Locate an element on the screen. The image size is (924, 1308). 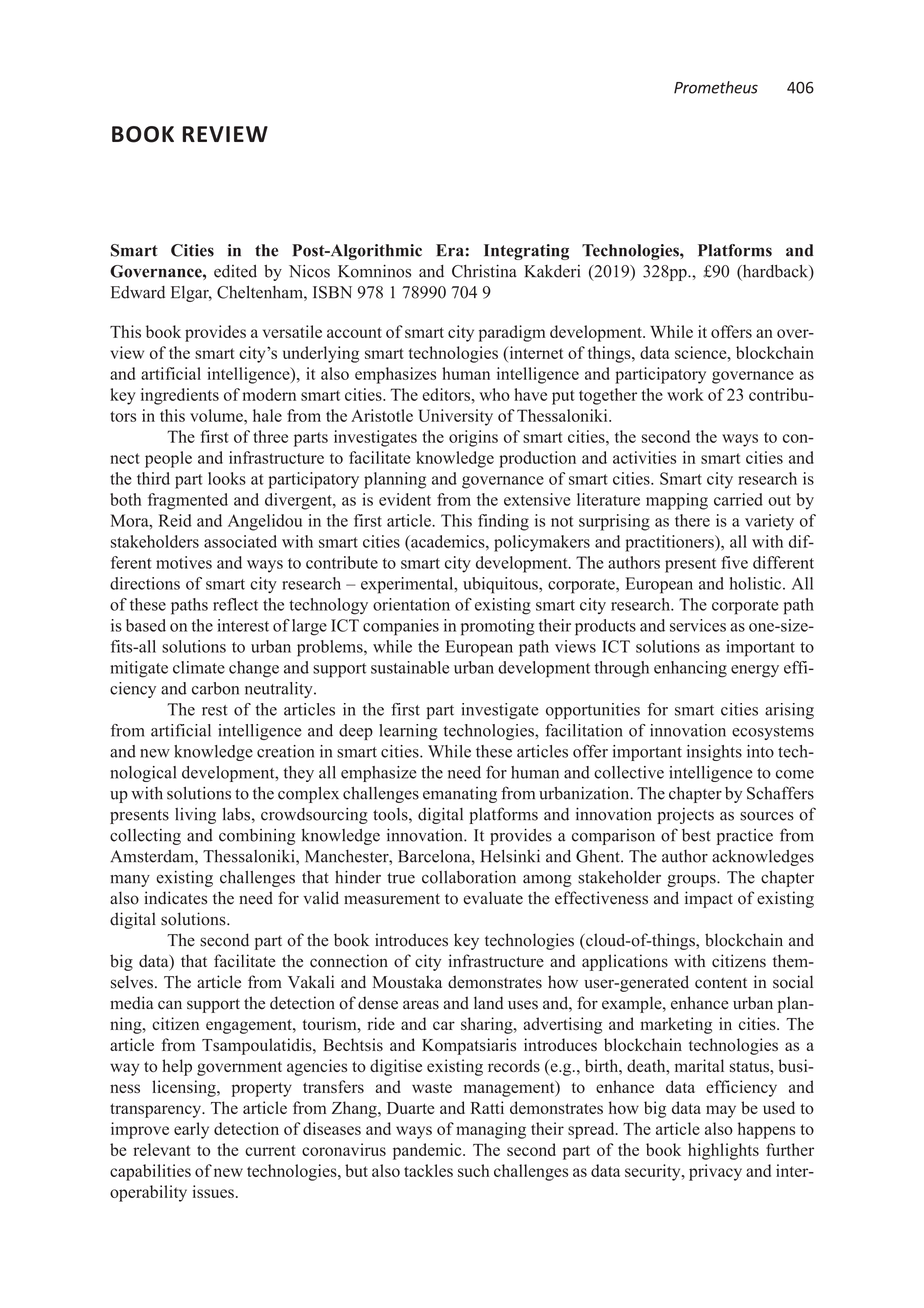
indicates is located at coordinates (175, 898).
